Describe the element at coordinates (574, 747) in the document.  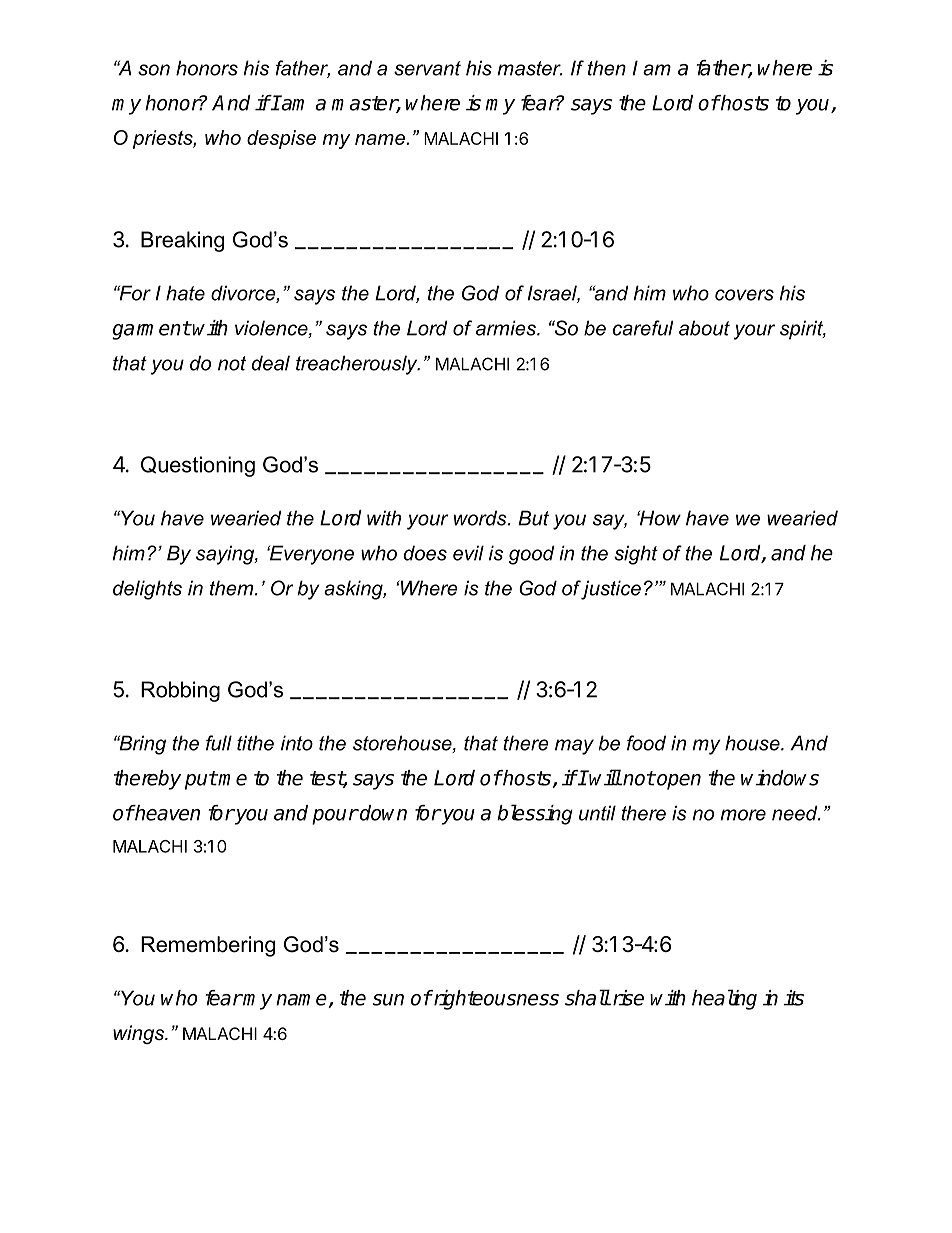
I see `may` at that location.
